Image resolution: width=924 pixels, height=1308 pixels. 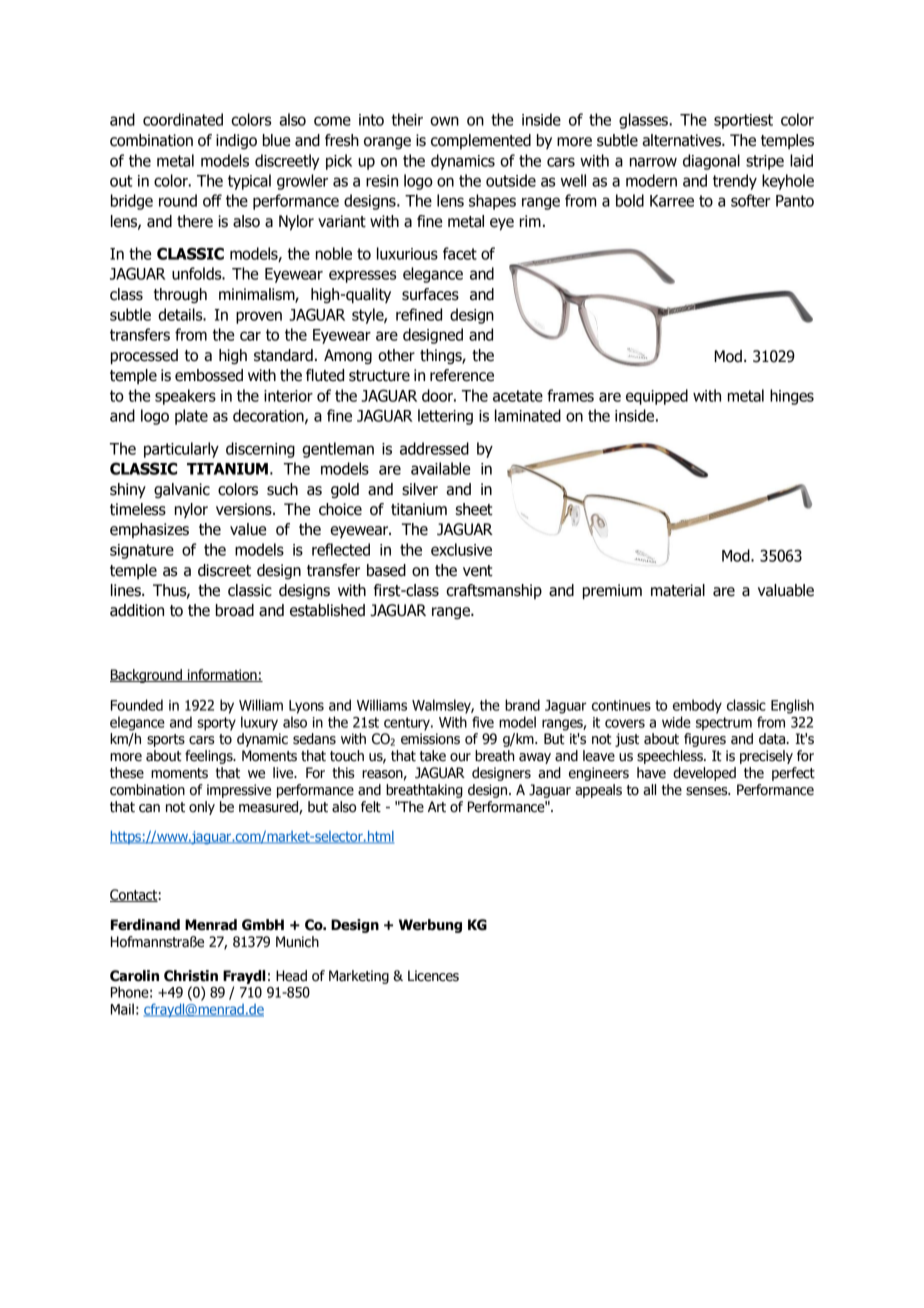 I want to click on Head, so click(x=291, y=976).
